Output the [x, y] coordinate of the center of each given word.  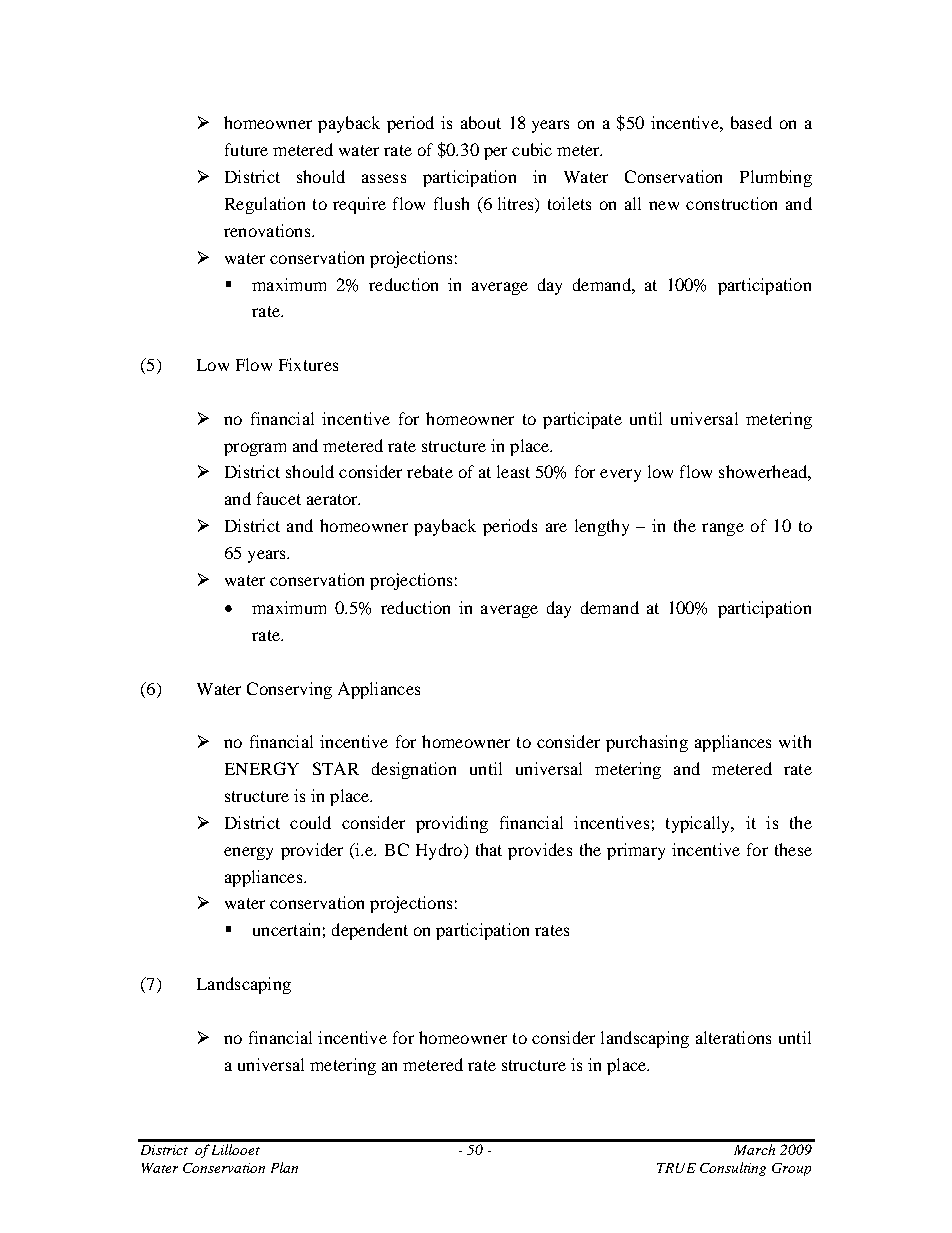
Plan [284, 1167]
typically [699, 824]
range [723, 529]
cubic [532, 149]
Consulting [733, 1169]
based [751, 122]
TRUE [676, 1168]
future [246, 149]
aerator [333, 499]
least [513, 471]
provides [540, 851]
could [310, 822]
